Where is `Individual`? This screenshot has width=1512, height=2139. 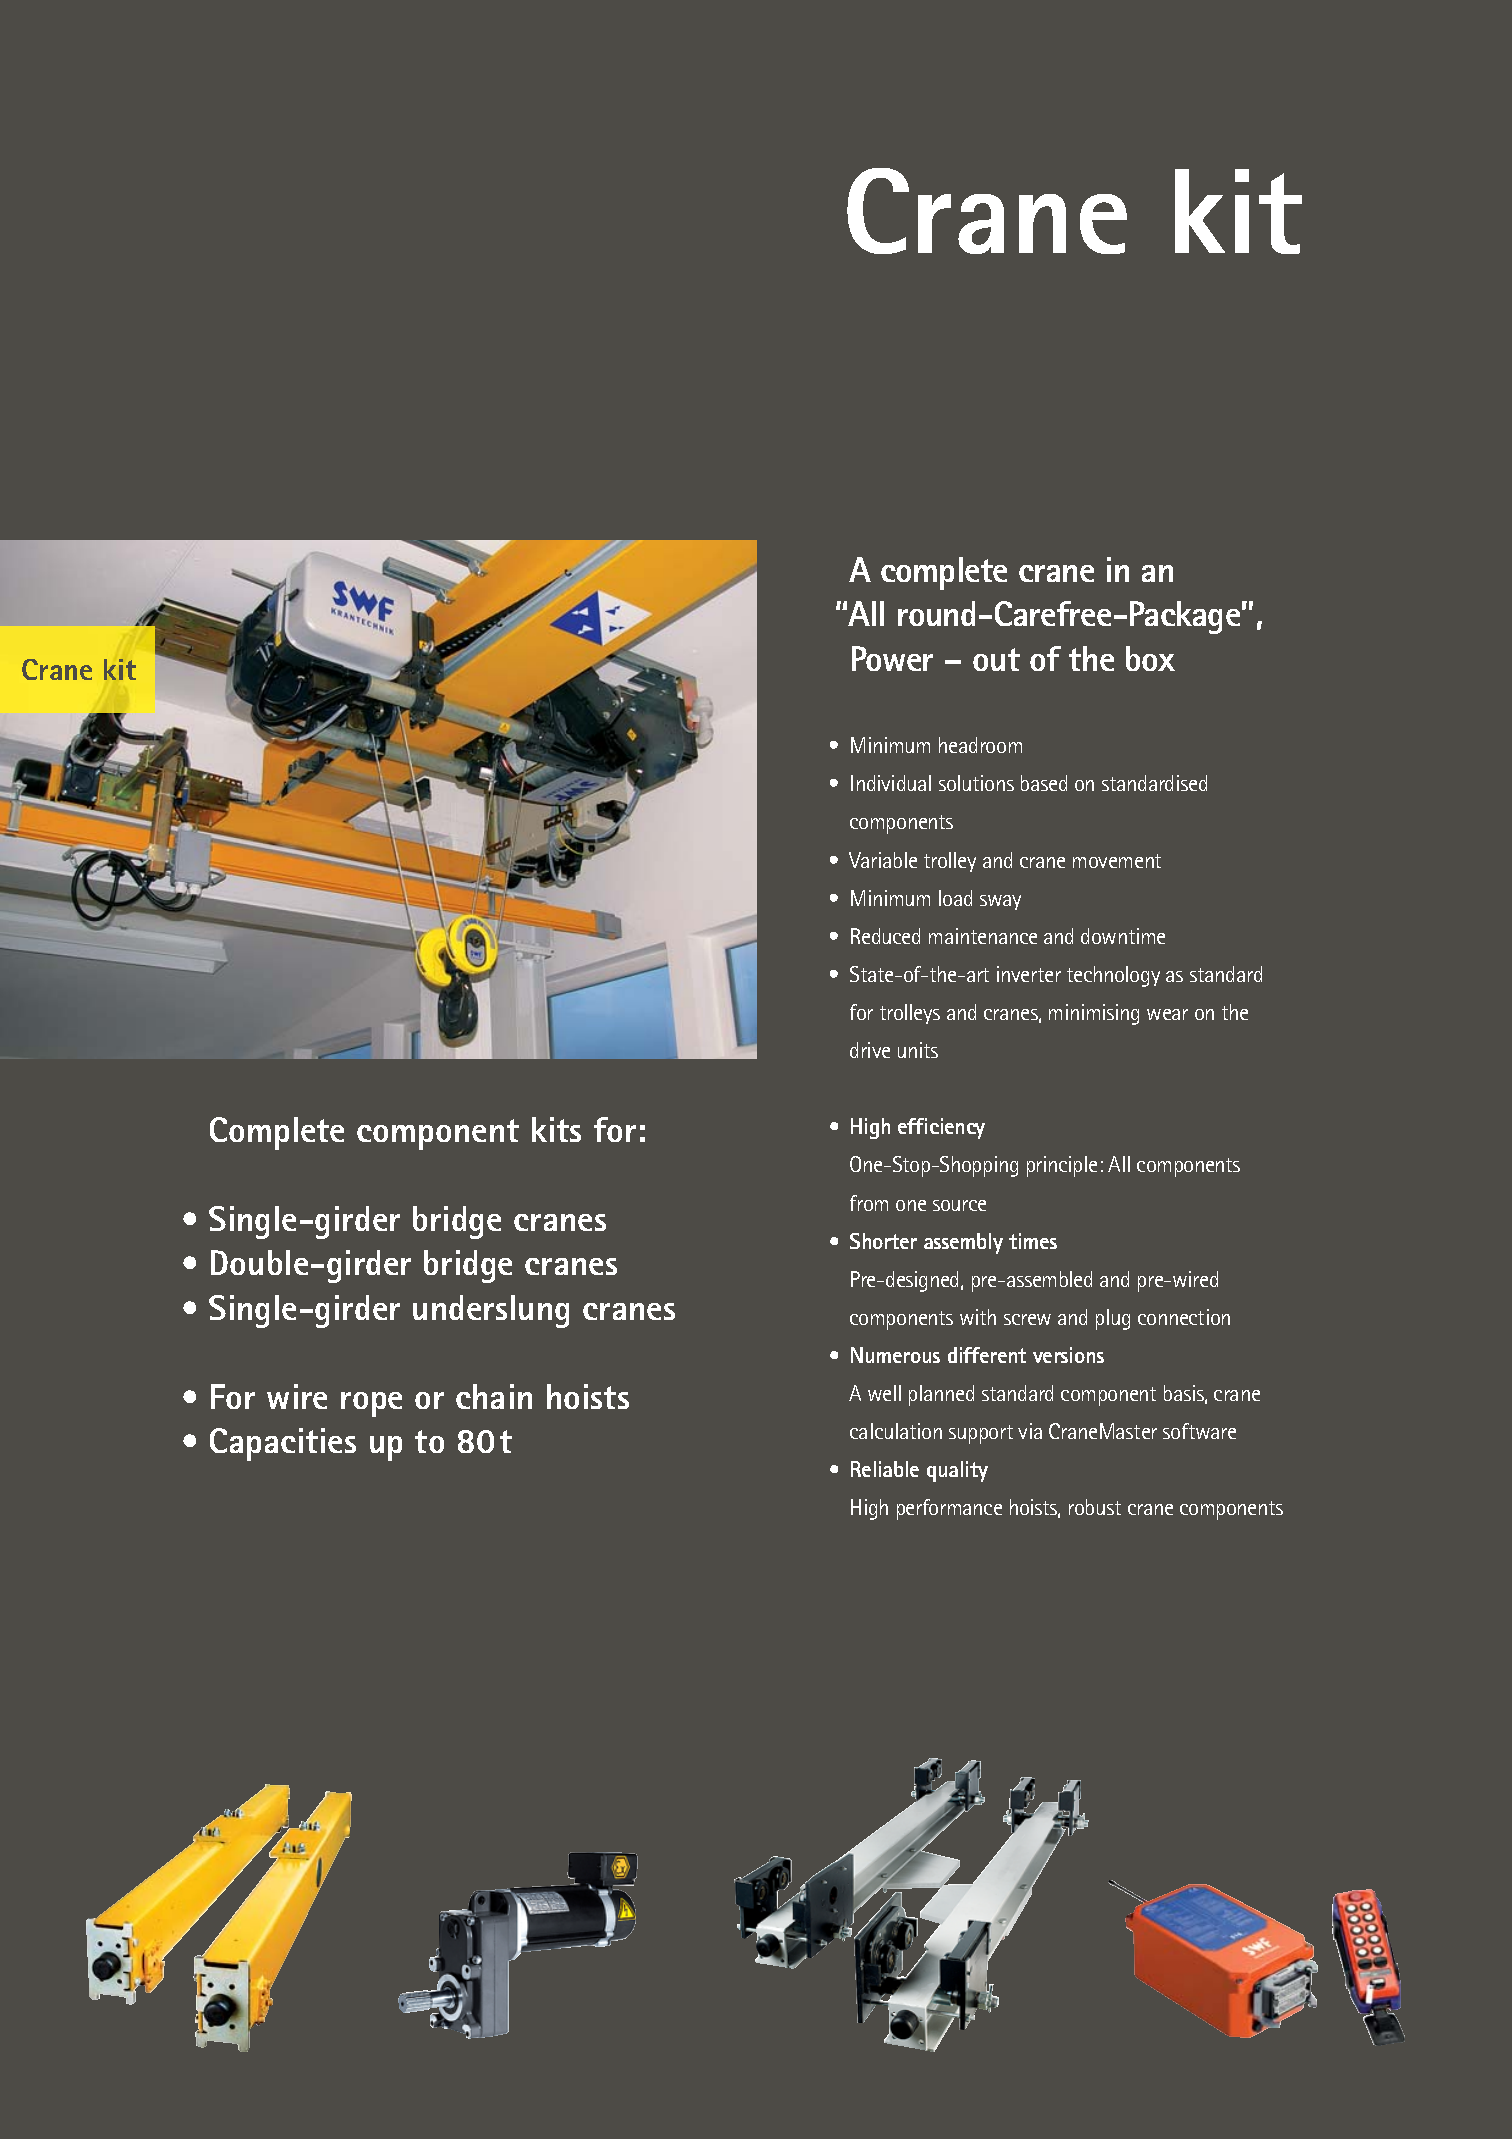 Individual is located at coordinates (891, 783).
